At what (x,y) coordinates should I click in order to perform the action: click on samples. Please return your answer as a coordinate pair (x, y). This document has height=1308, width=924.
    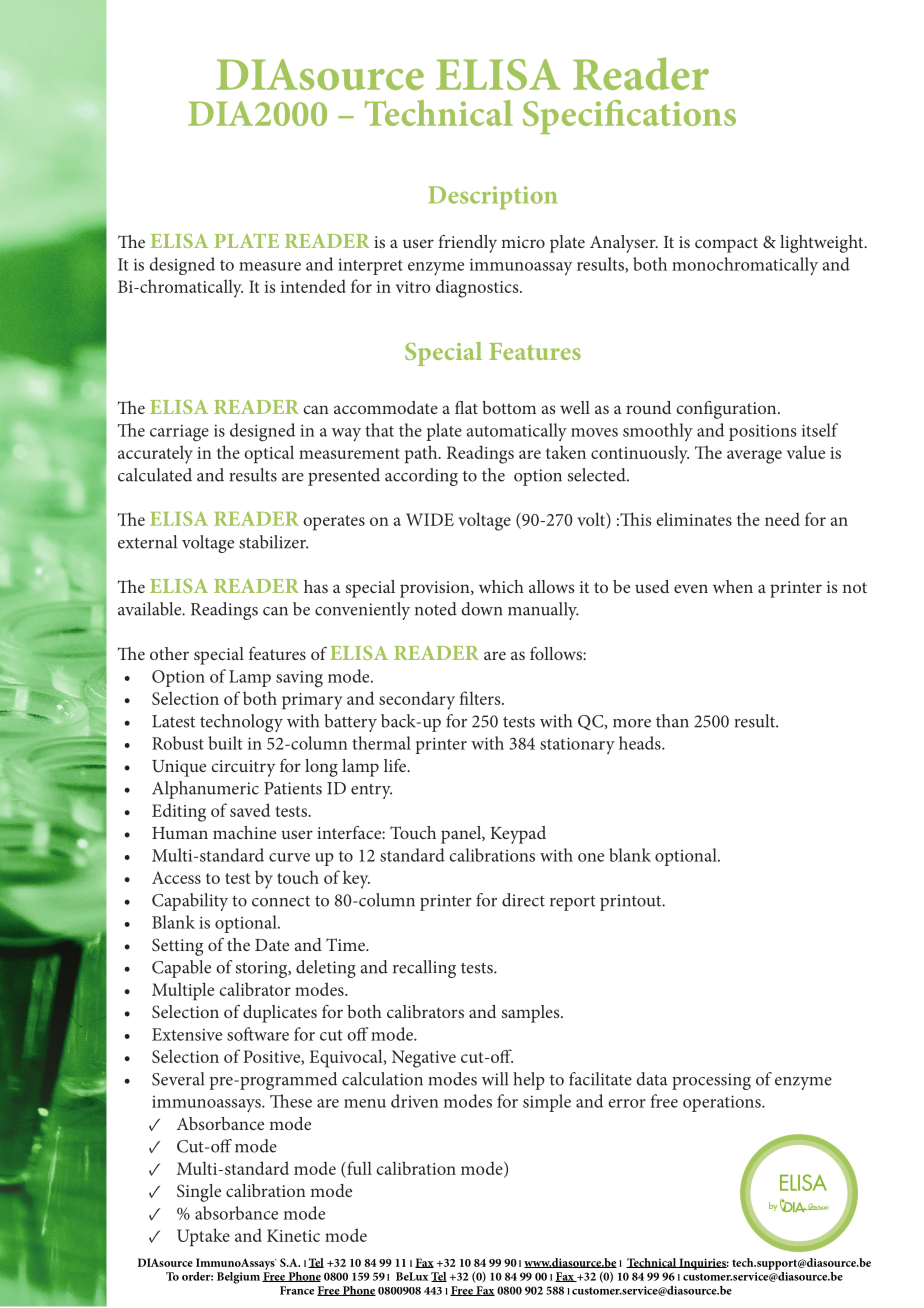
    Looking at the image, I should click on (532, 1014).
